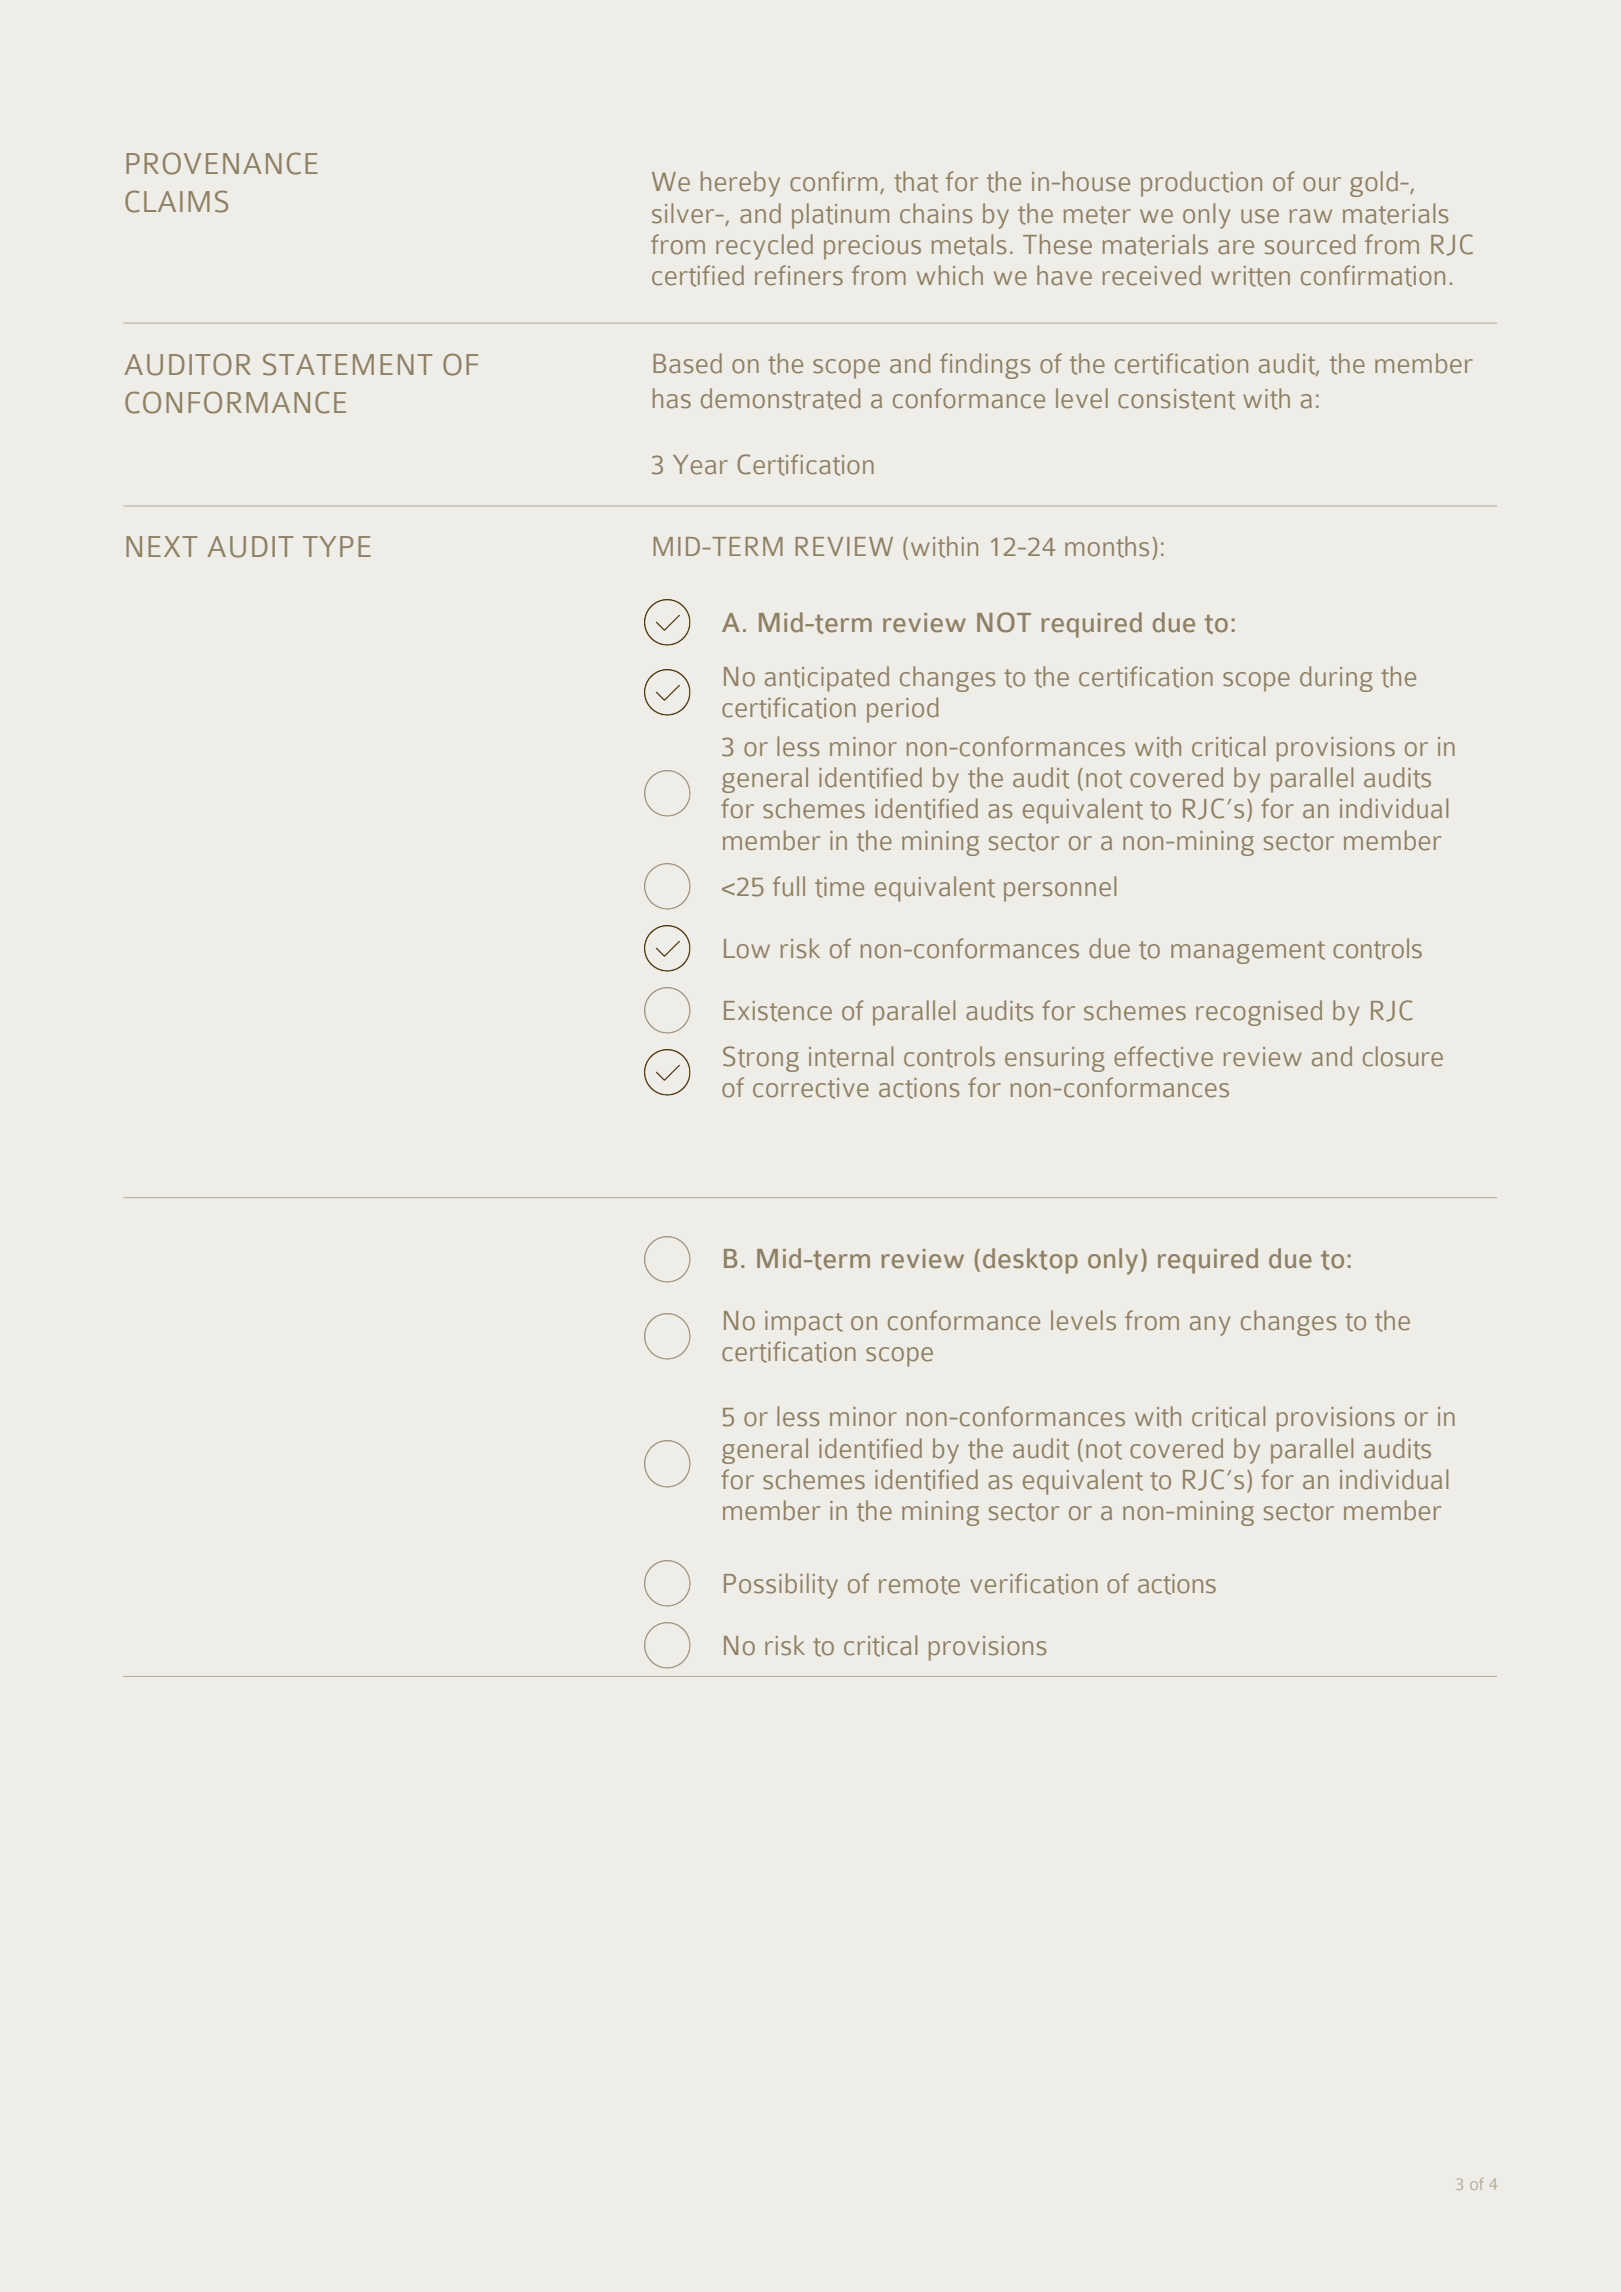  Describe the element at coordinates (222, 163) in the screenshot. I see `PROVENANCE` at that location.
